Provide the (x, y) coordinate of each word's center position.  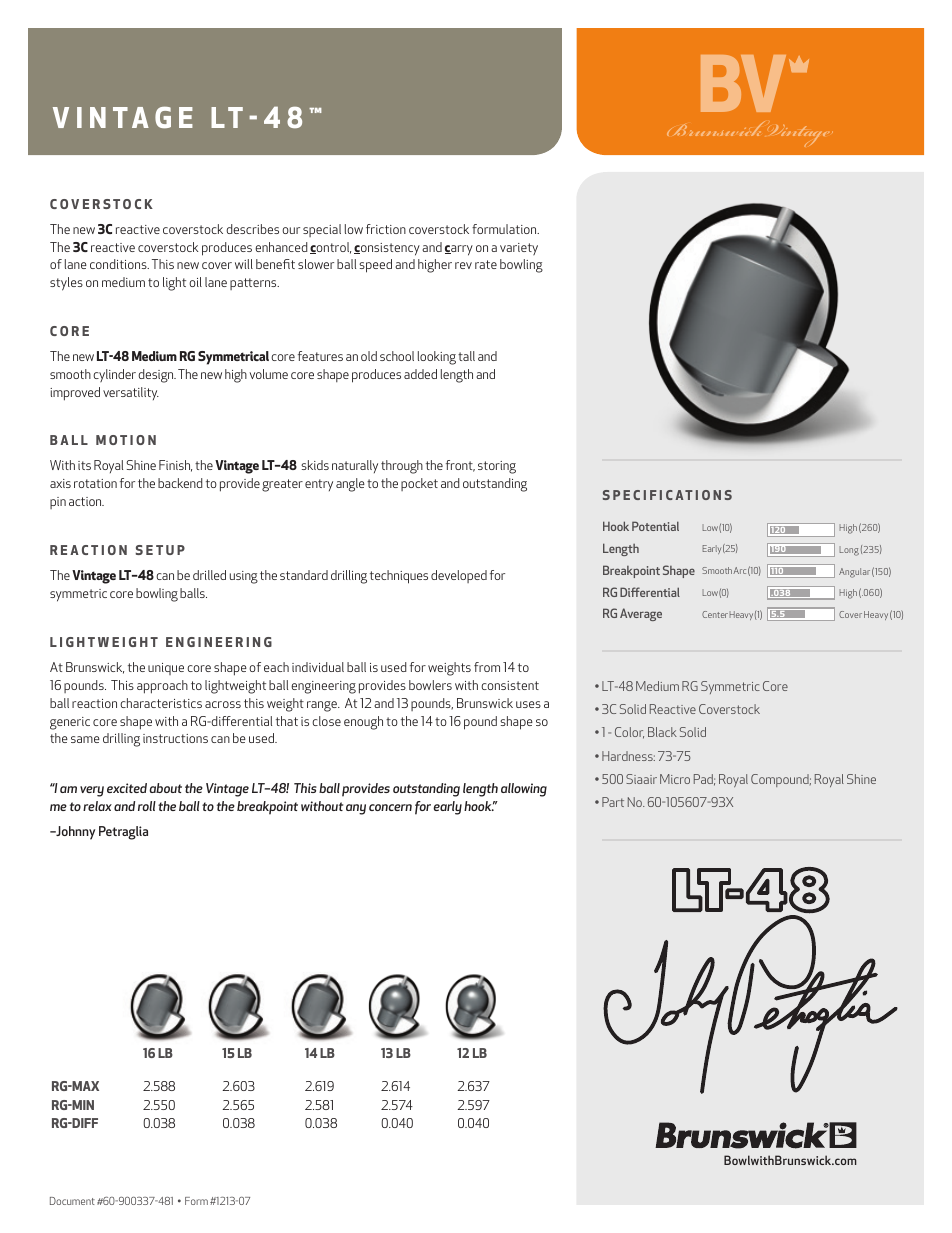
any (356, 809)
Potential (655, 526)
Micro (675, 779)
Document (72, 1201)
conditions (119, 264)
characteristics (161, 703)
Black (662, 732)
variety (519, 249)
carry (459, 250)
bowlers (430, 685)
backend (180, 483)
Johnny (74, 833)
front (460, 466)
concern (390, 807)
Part (613, 802)
